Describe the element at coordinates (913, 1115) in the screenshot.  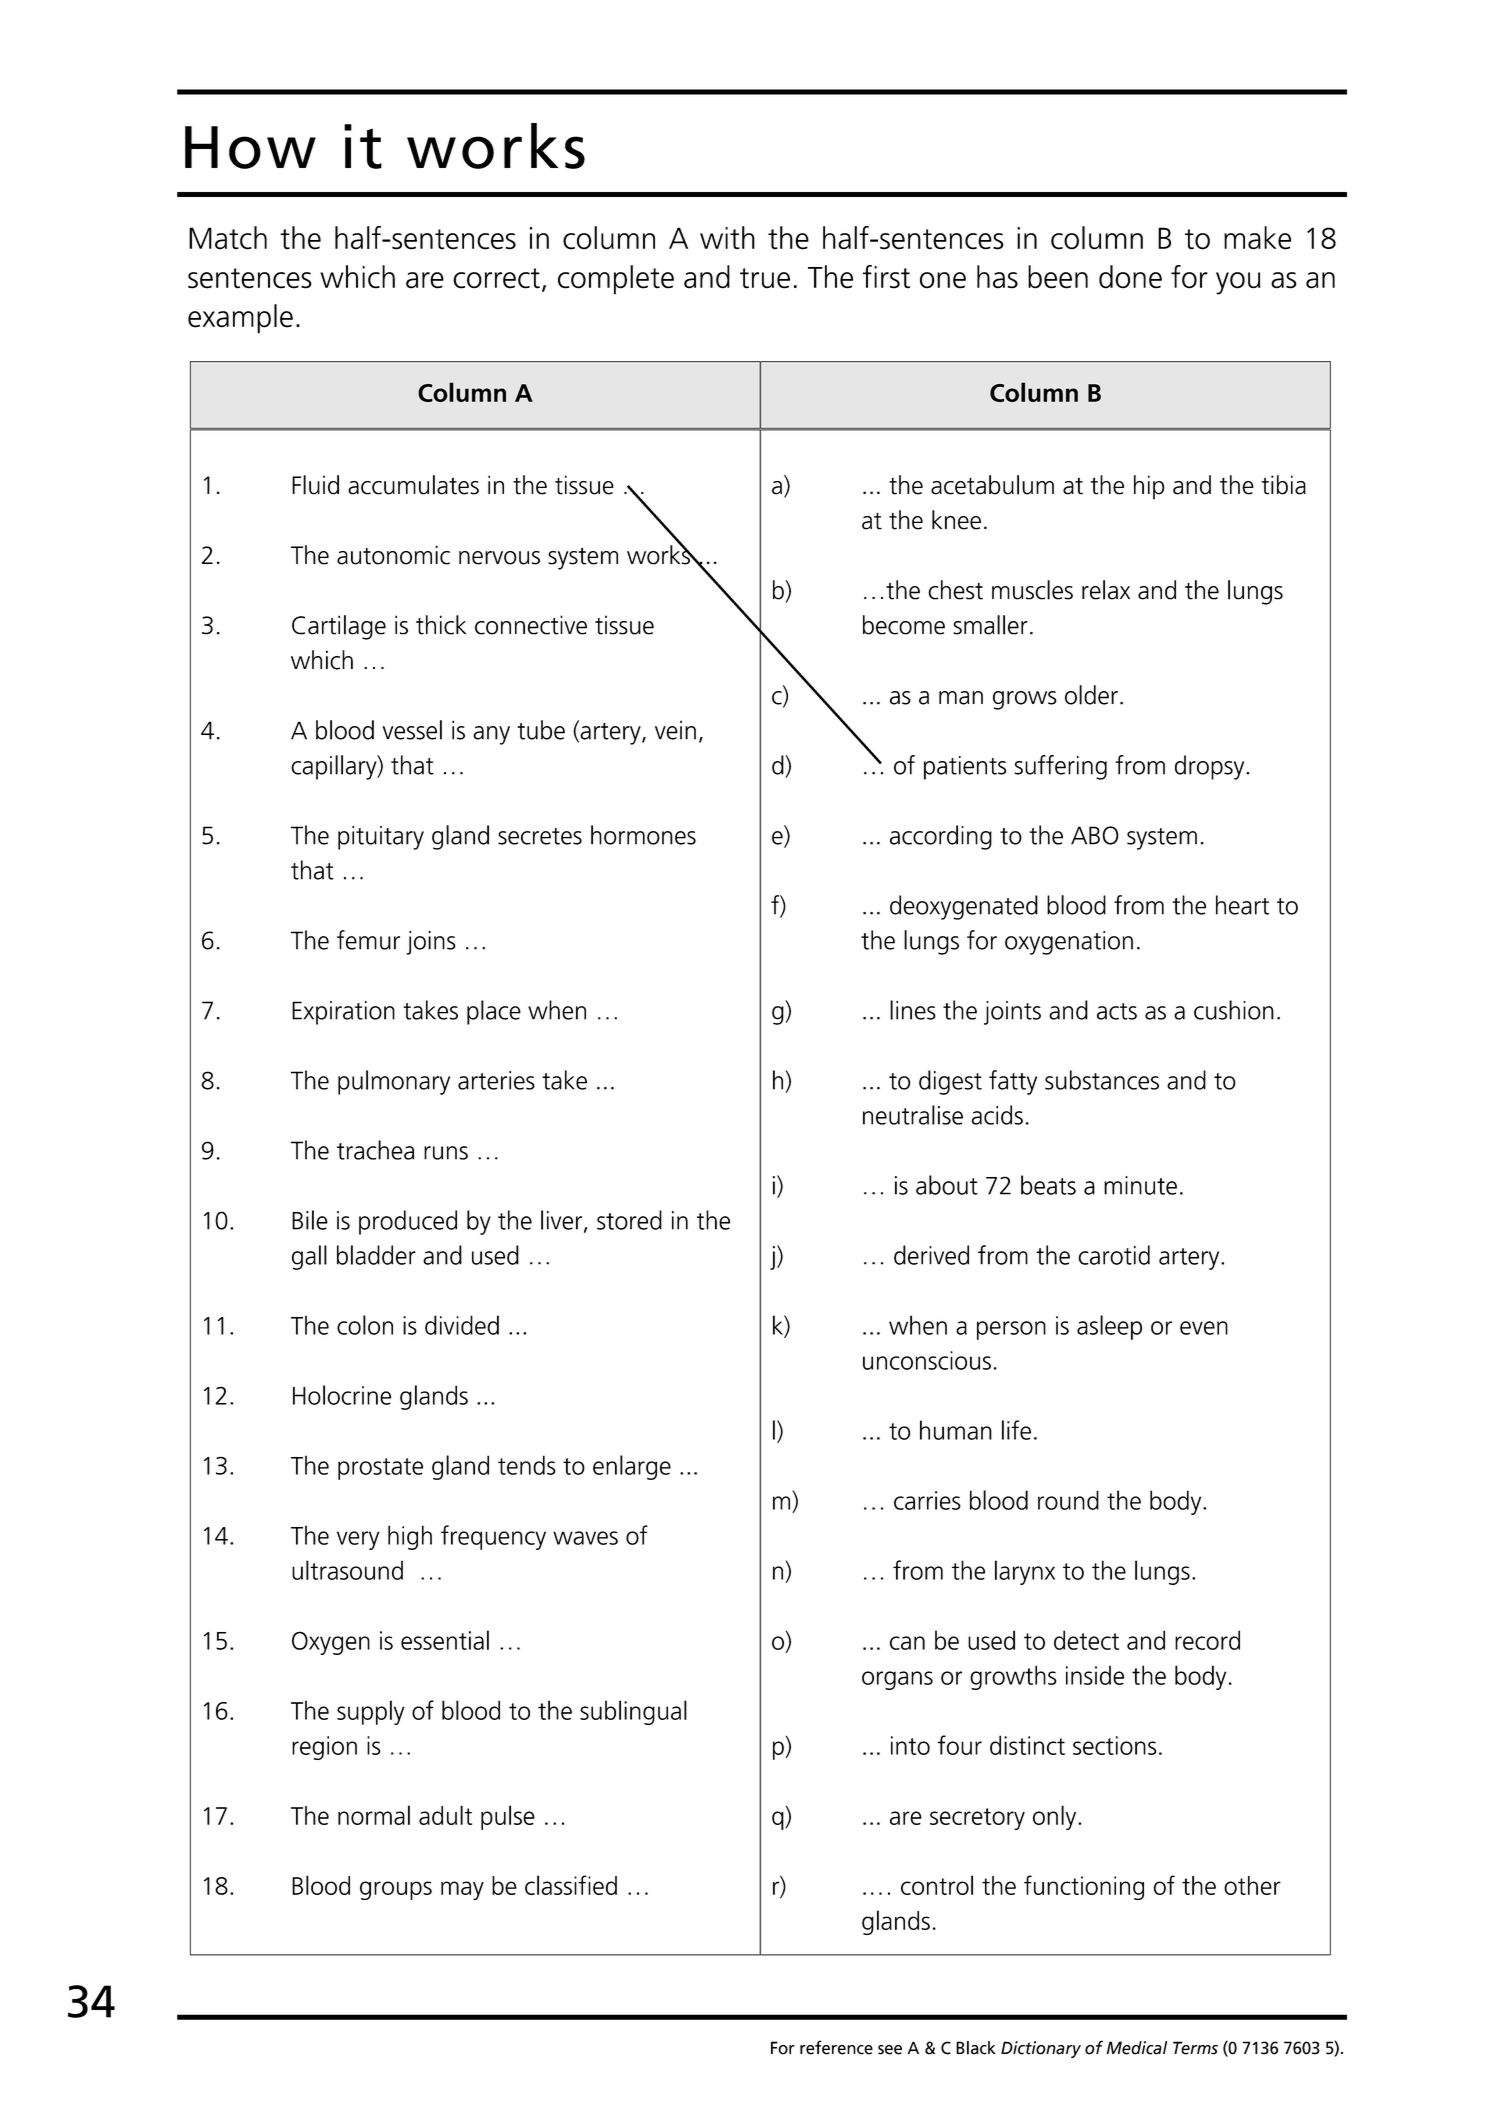
I see `neutralise` at that location.
